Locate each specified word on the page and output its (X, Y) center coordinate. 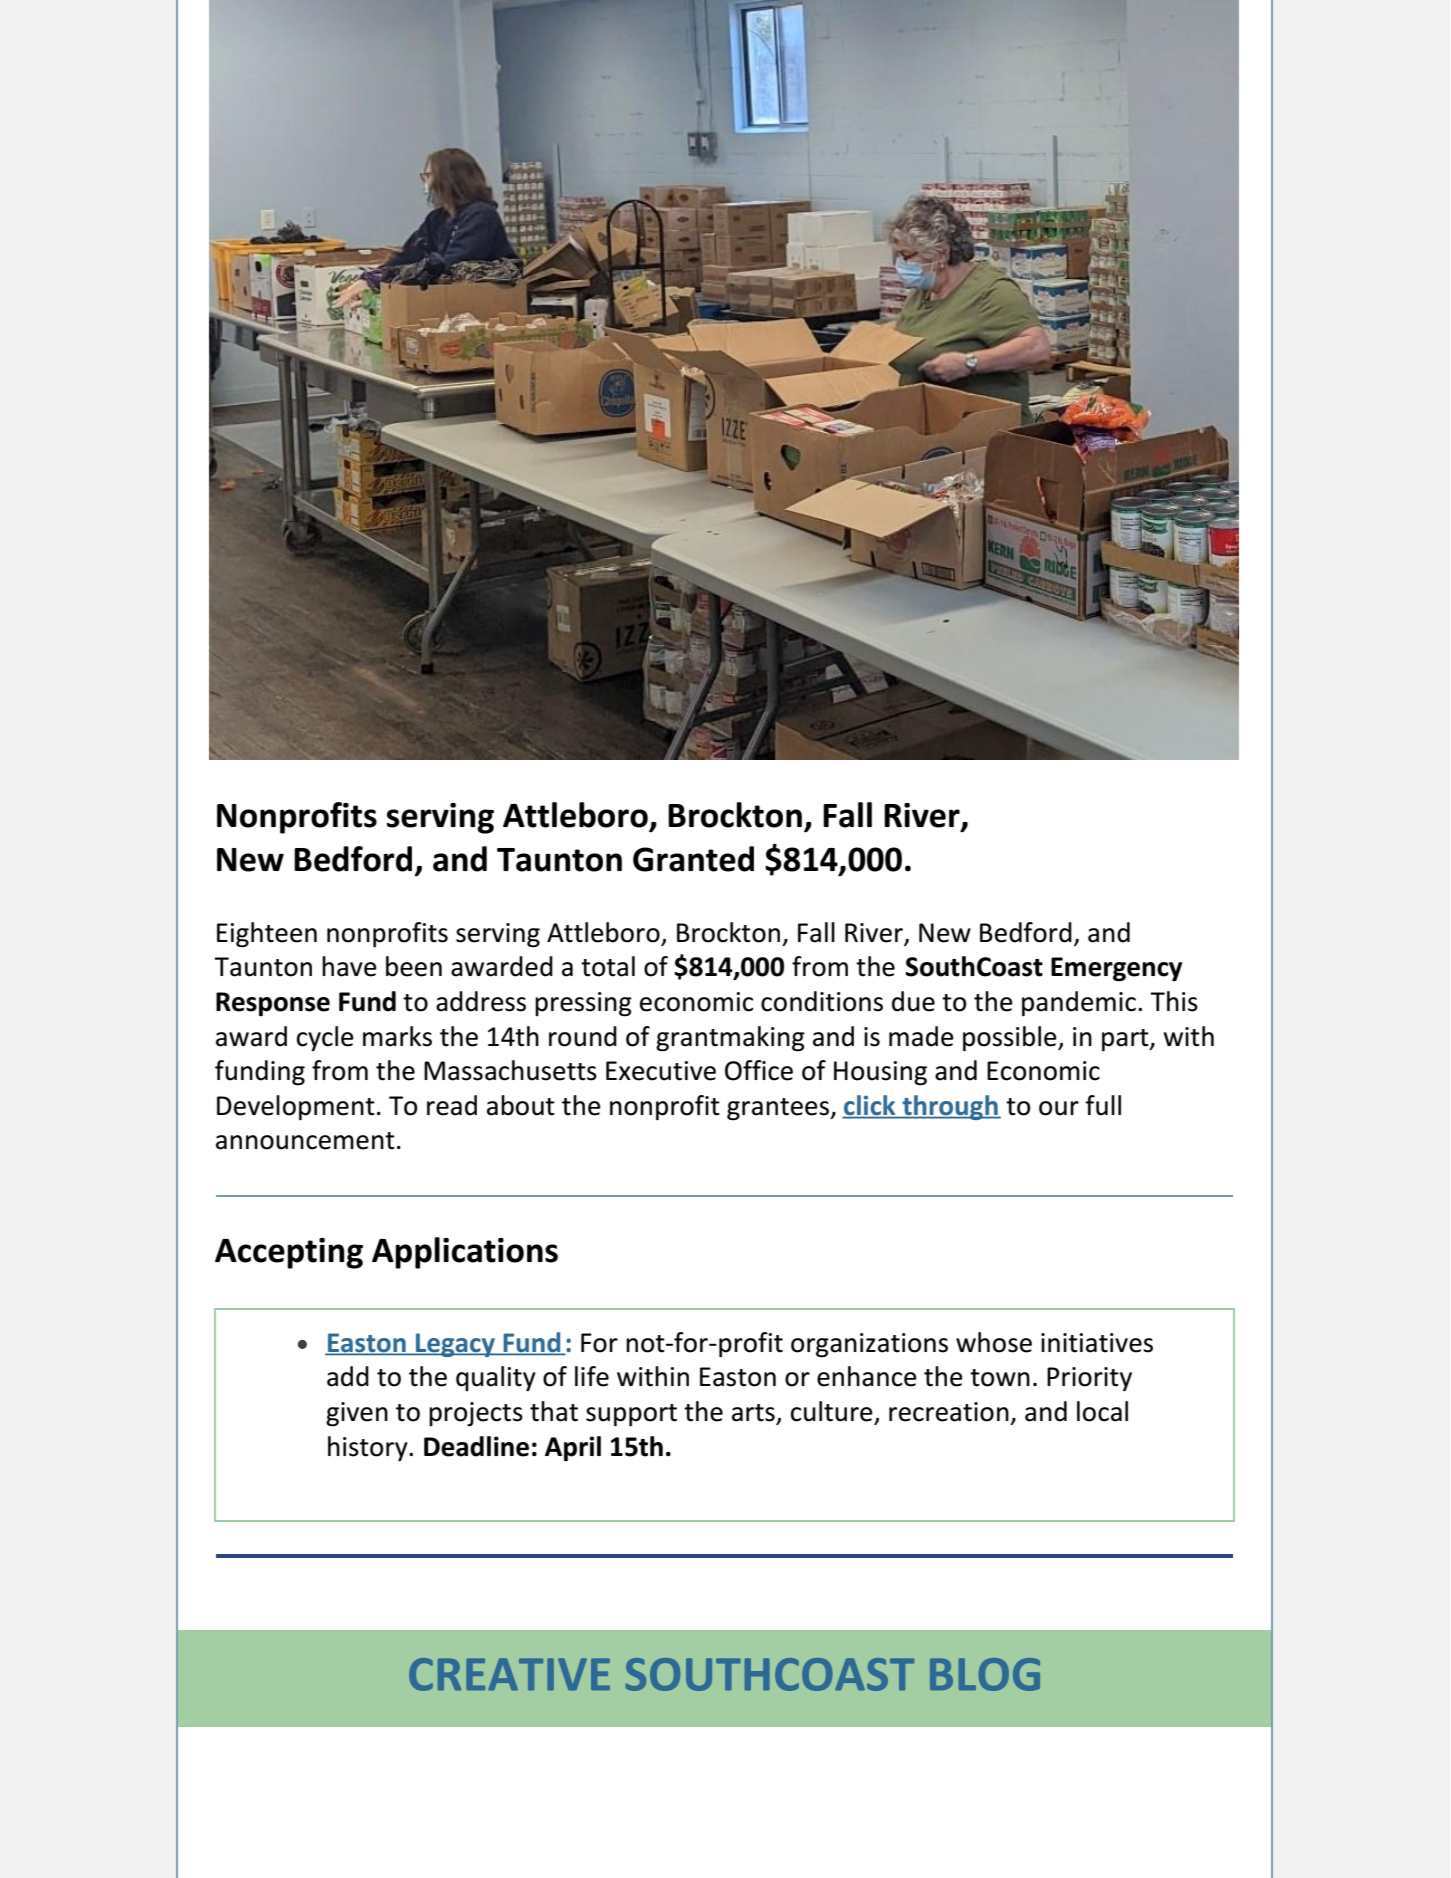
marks (397, 1036)
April (573, 1448)
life (592, 1376)
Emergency (1116, 969)
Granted (693, 859)
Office (759, 1070)
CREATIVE (509, 1674)
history (369, 1448)
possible (1011, 1038)
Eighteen (267, 935)
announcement (305, 1141)
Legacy (455, 1345)
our (1059, 1108)
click (870, 1106)
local (1102, 1411)
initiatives (1097, 1343)
